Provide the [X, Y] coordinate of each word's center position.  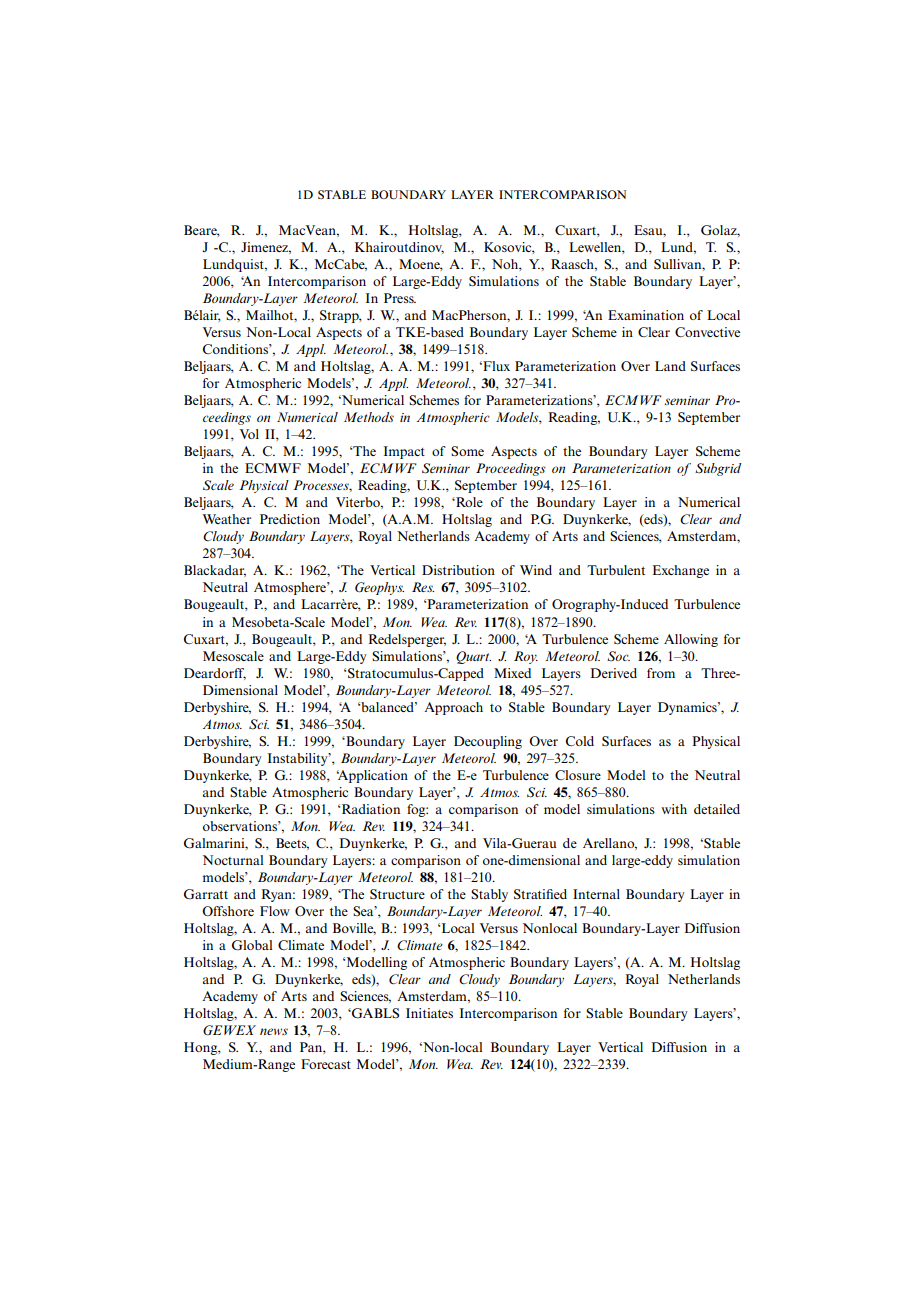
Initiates [429, 1013]
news [274, 1031]
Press [400, 298]
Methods [369, 417]
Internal [596, 894]
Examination [646, 315]
